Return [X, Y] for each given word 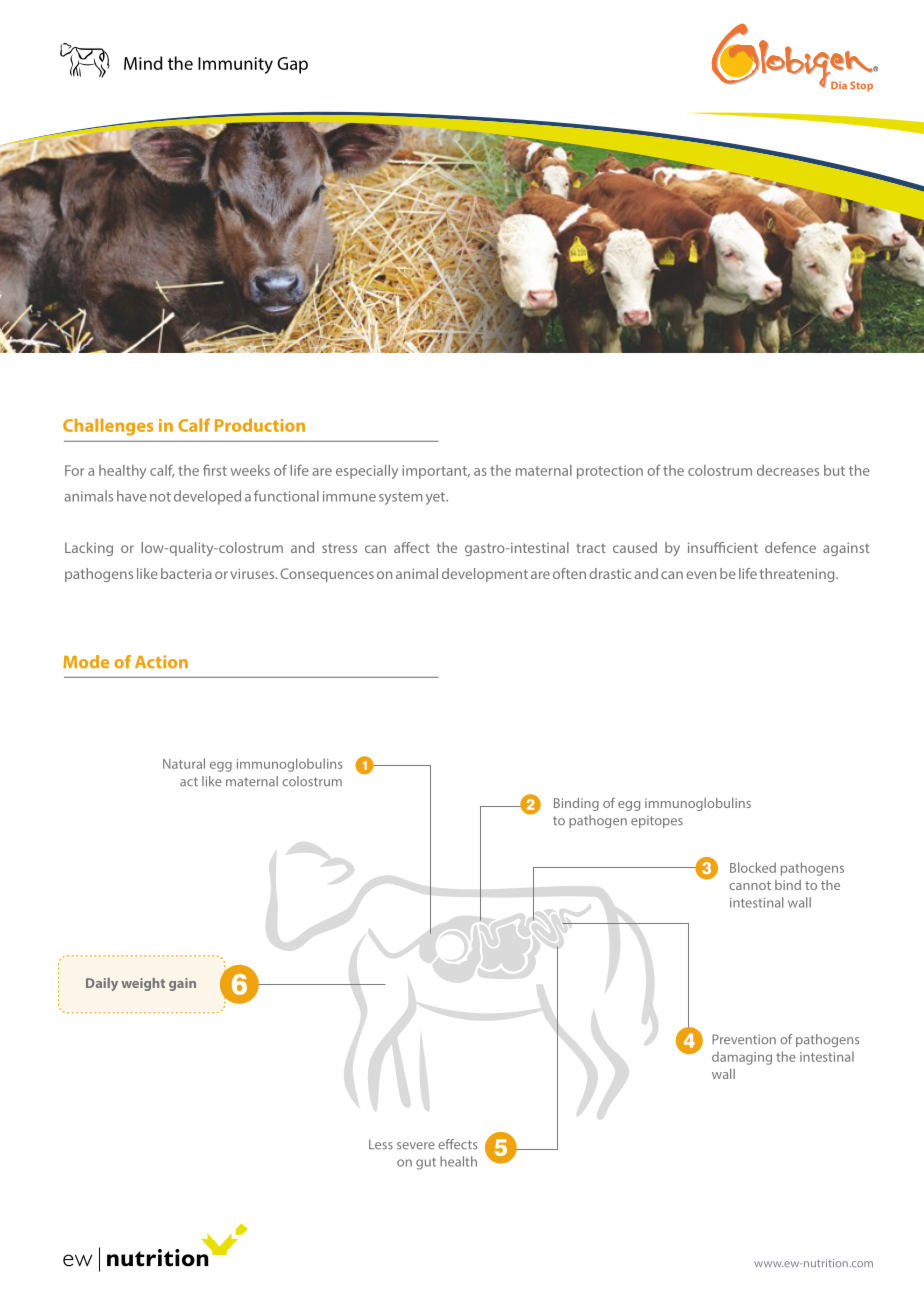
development [485, 575]
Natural [184, 763]
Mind [143, 63]
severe [416, 1146]
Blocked [753, 867]
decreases [788, 470]
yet [437, 498]
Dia [839, 85]
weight [143, 984]
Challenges [108, 427]
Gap [292, 65]
